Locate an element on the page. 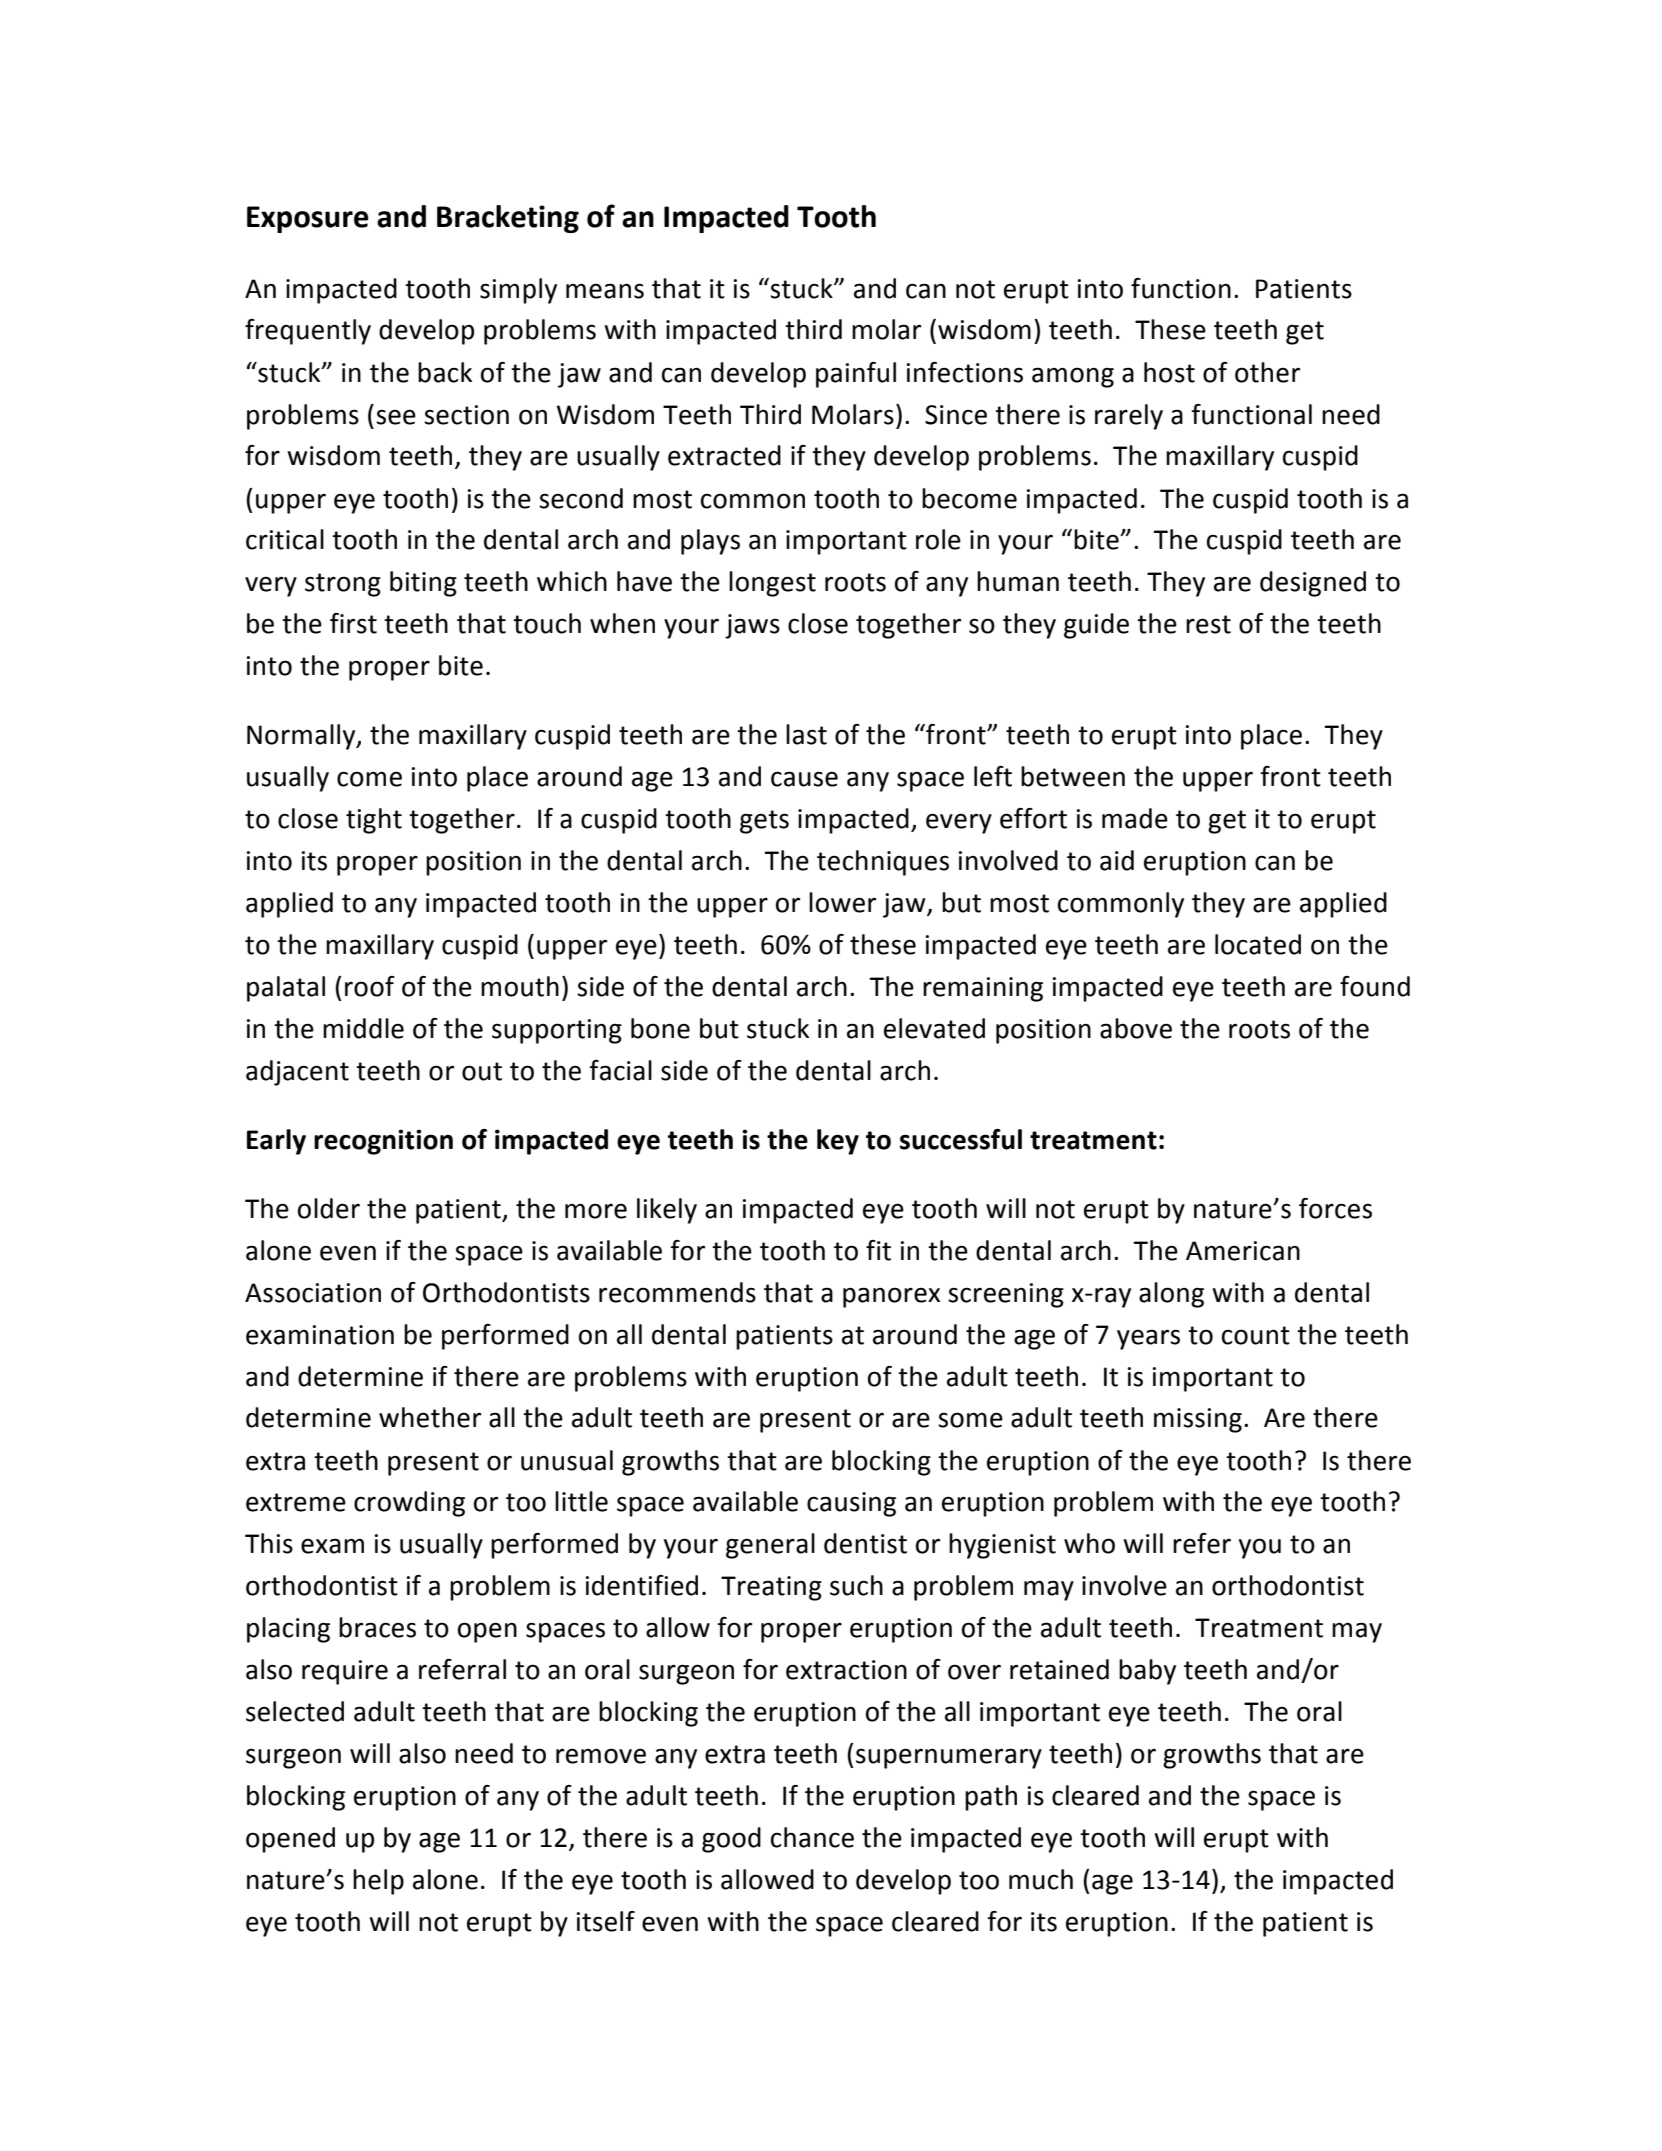  help is located at coordinates (378, 1882).
